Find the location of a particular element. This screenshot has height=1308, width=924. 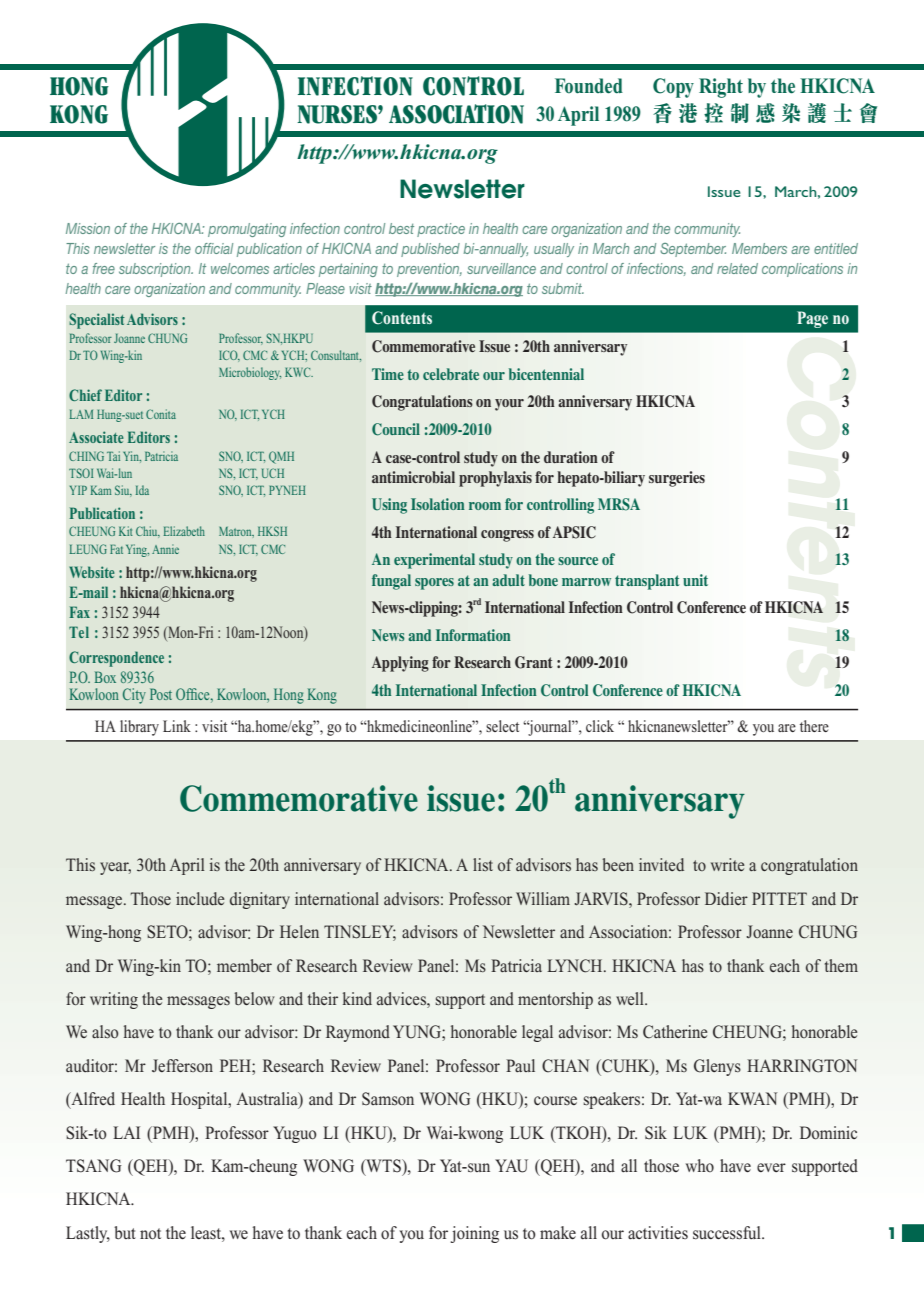

not is located at coordinates (150, 1234).
